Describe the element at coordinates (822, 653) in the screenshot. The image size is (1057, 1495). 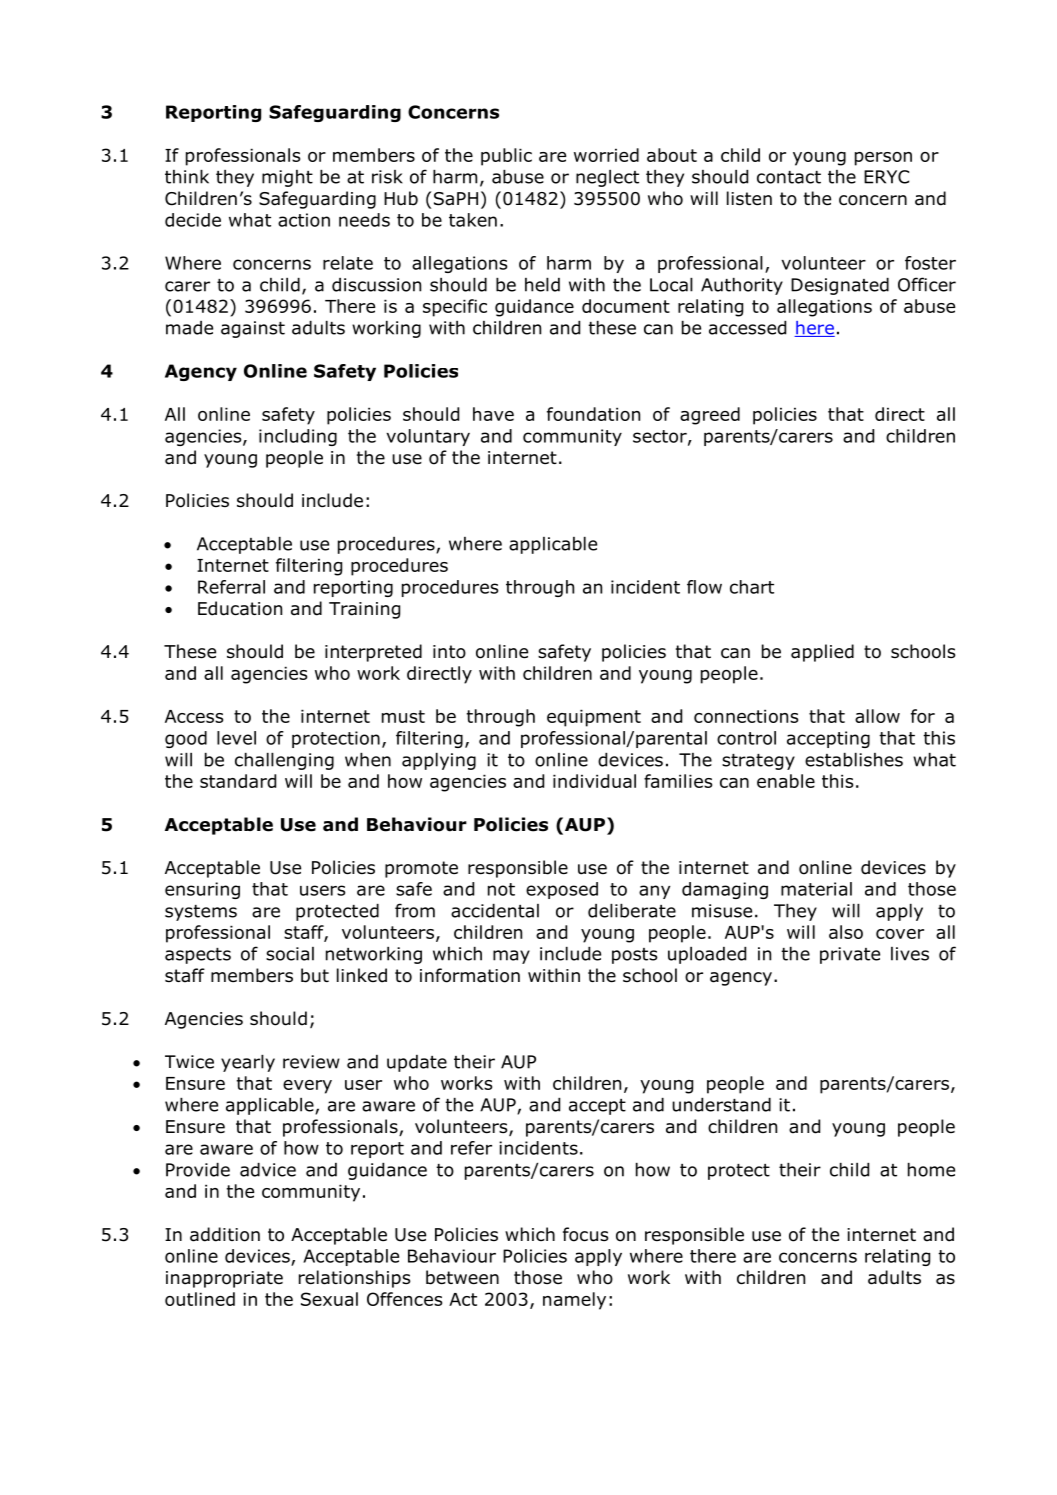
I see `applied` at that location.
